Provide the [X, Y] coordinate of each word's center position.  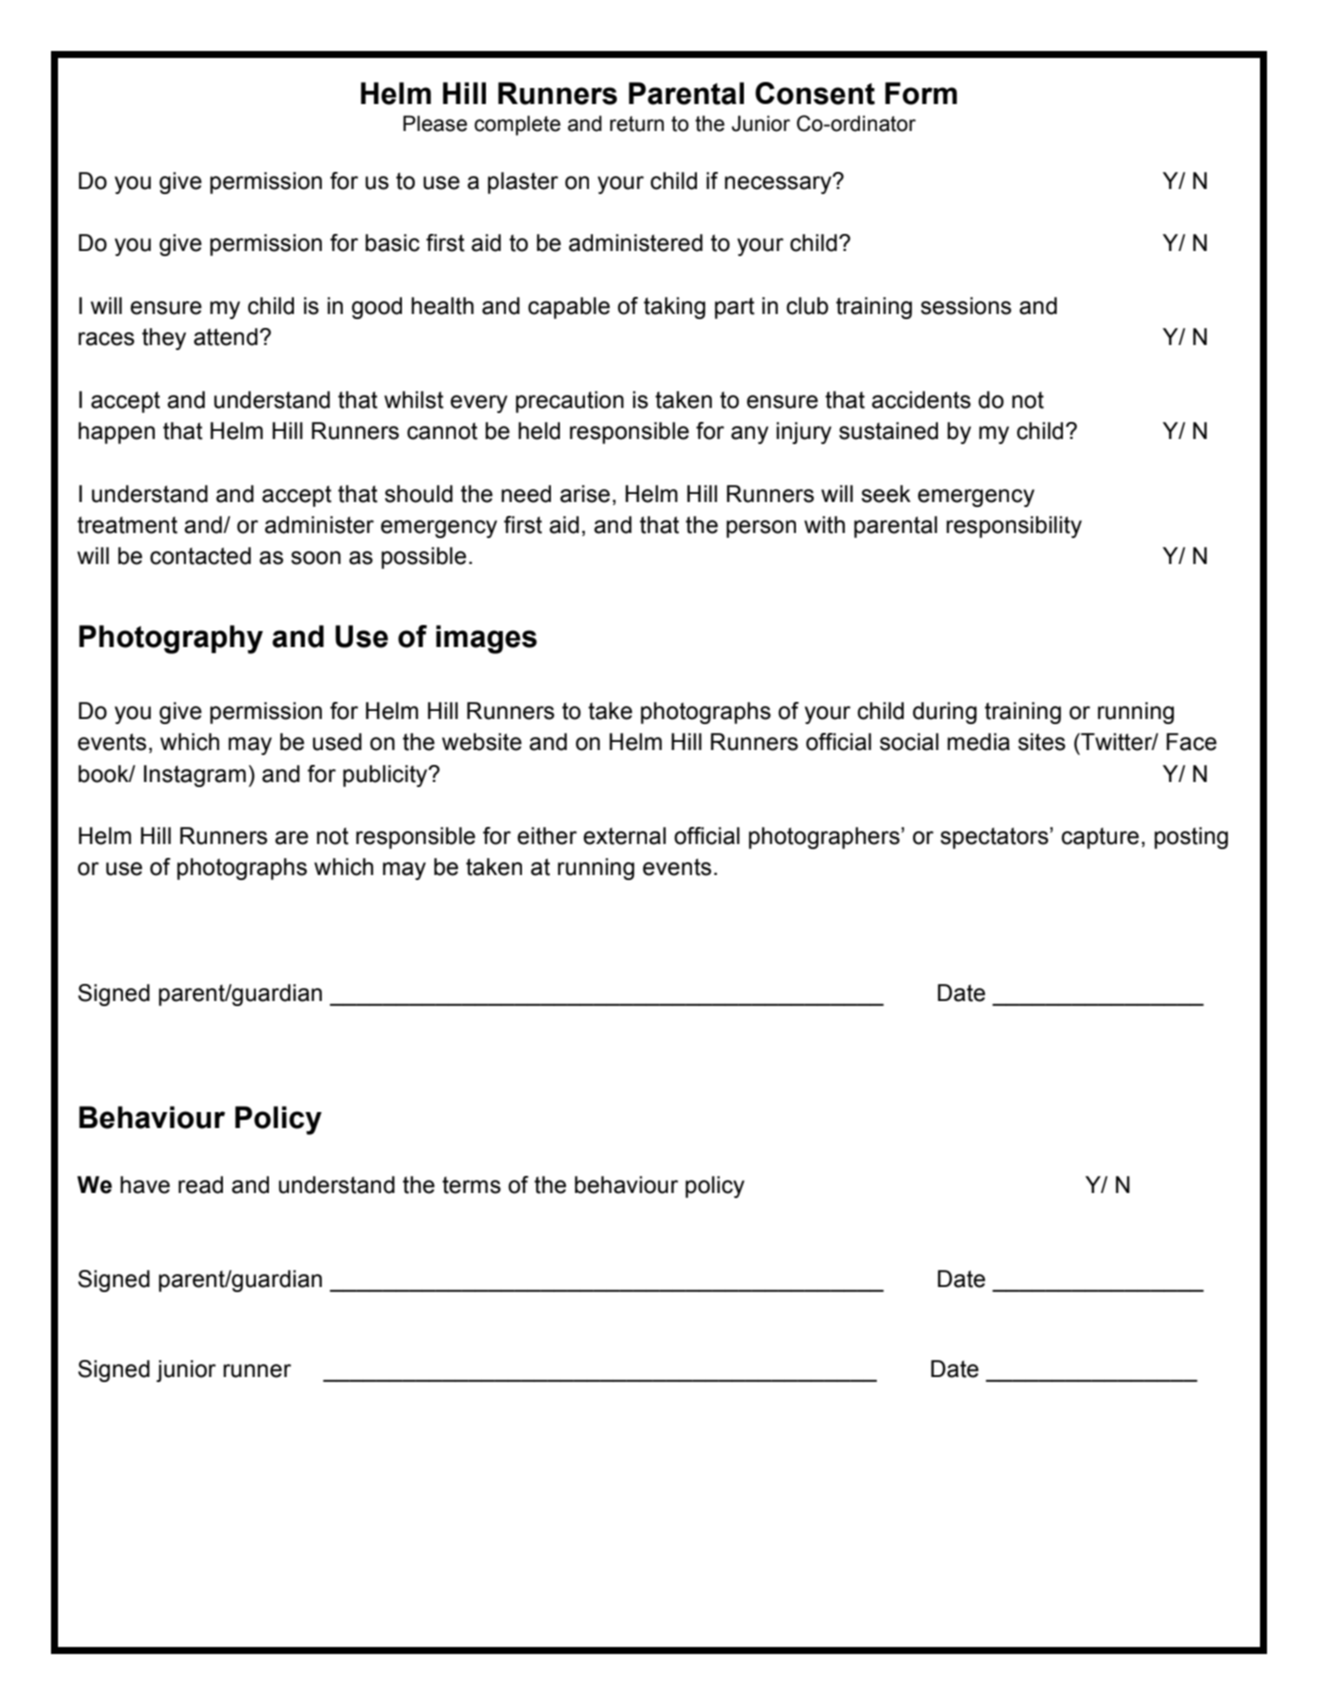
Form [921, 93]
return [637, 124]
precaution [570, 402]
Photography [171, 639]
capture [1100, 838]
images [486, 639]
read [200, 1185]
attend [226, 337]
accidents [921, 400]
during [945, 713]
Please [435, 123]
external [624, 836]
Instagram [195, 776]
